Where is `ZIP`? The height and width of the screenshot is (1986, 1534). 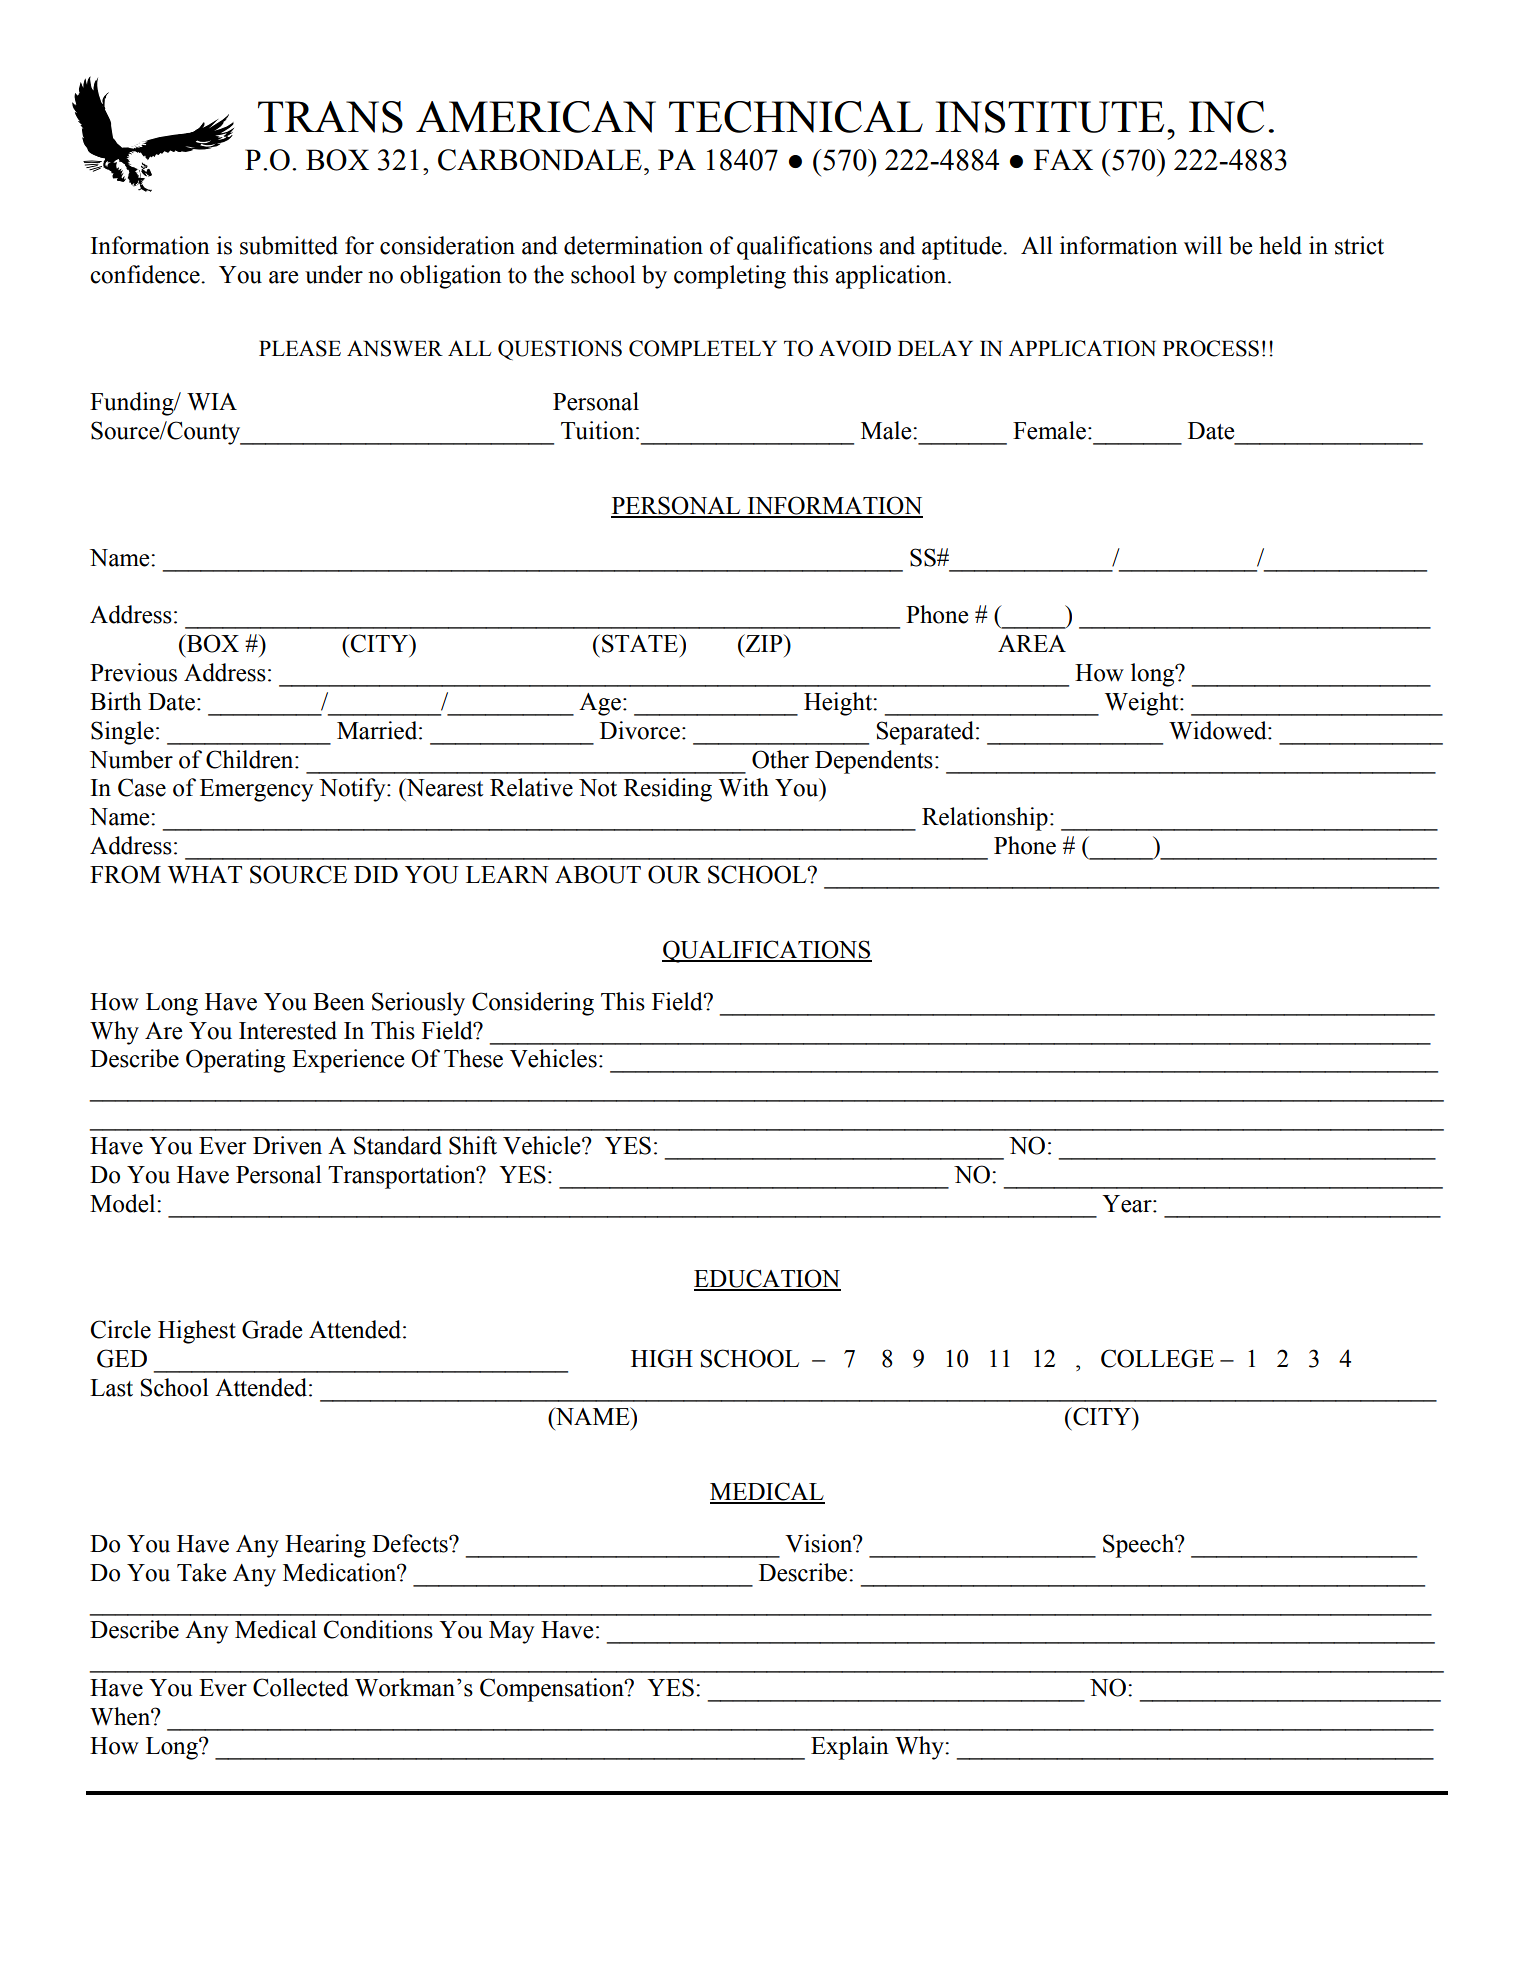 ZIP is located at coordinates (764, 643).
